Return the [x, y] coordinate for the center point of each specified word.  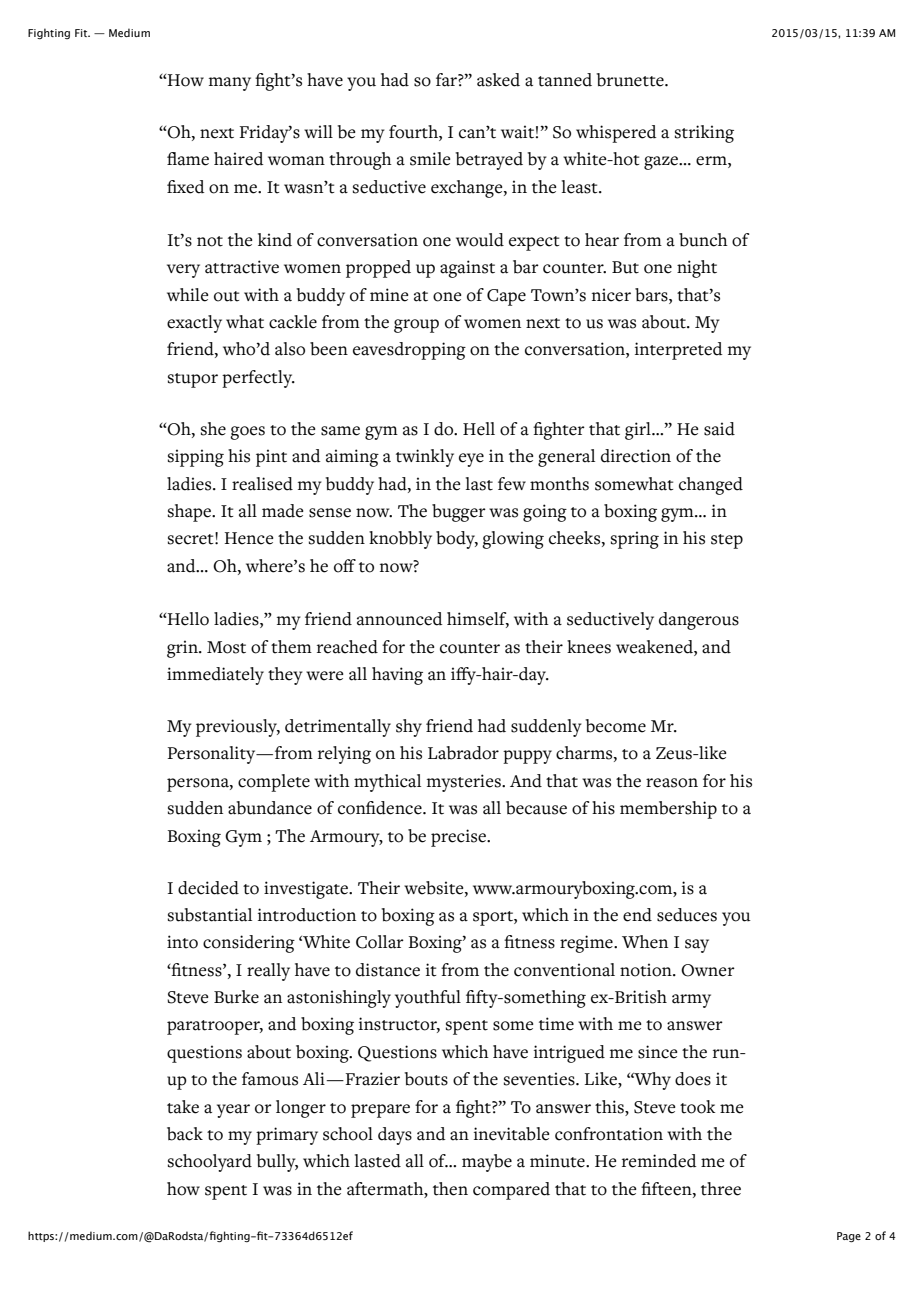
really [268, 972]
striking [704, 134]
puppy [527, 757]
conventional [564, 970]
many [230, 84]
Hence [249, 538]
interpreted [679, 351]
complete [274, 783]
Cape [506, 297]
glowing [513, 540]
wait [517, 132]
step [727, 541]
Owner [708, 970]
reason [672, 783]
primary [287, 1136]
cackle [293, 322]
